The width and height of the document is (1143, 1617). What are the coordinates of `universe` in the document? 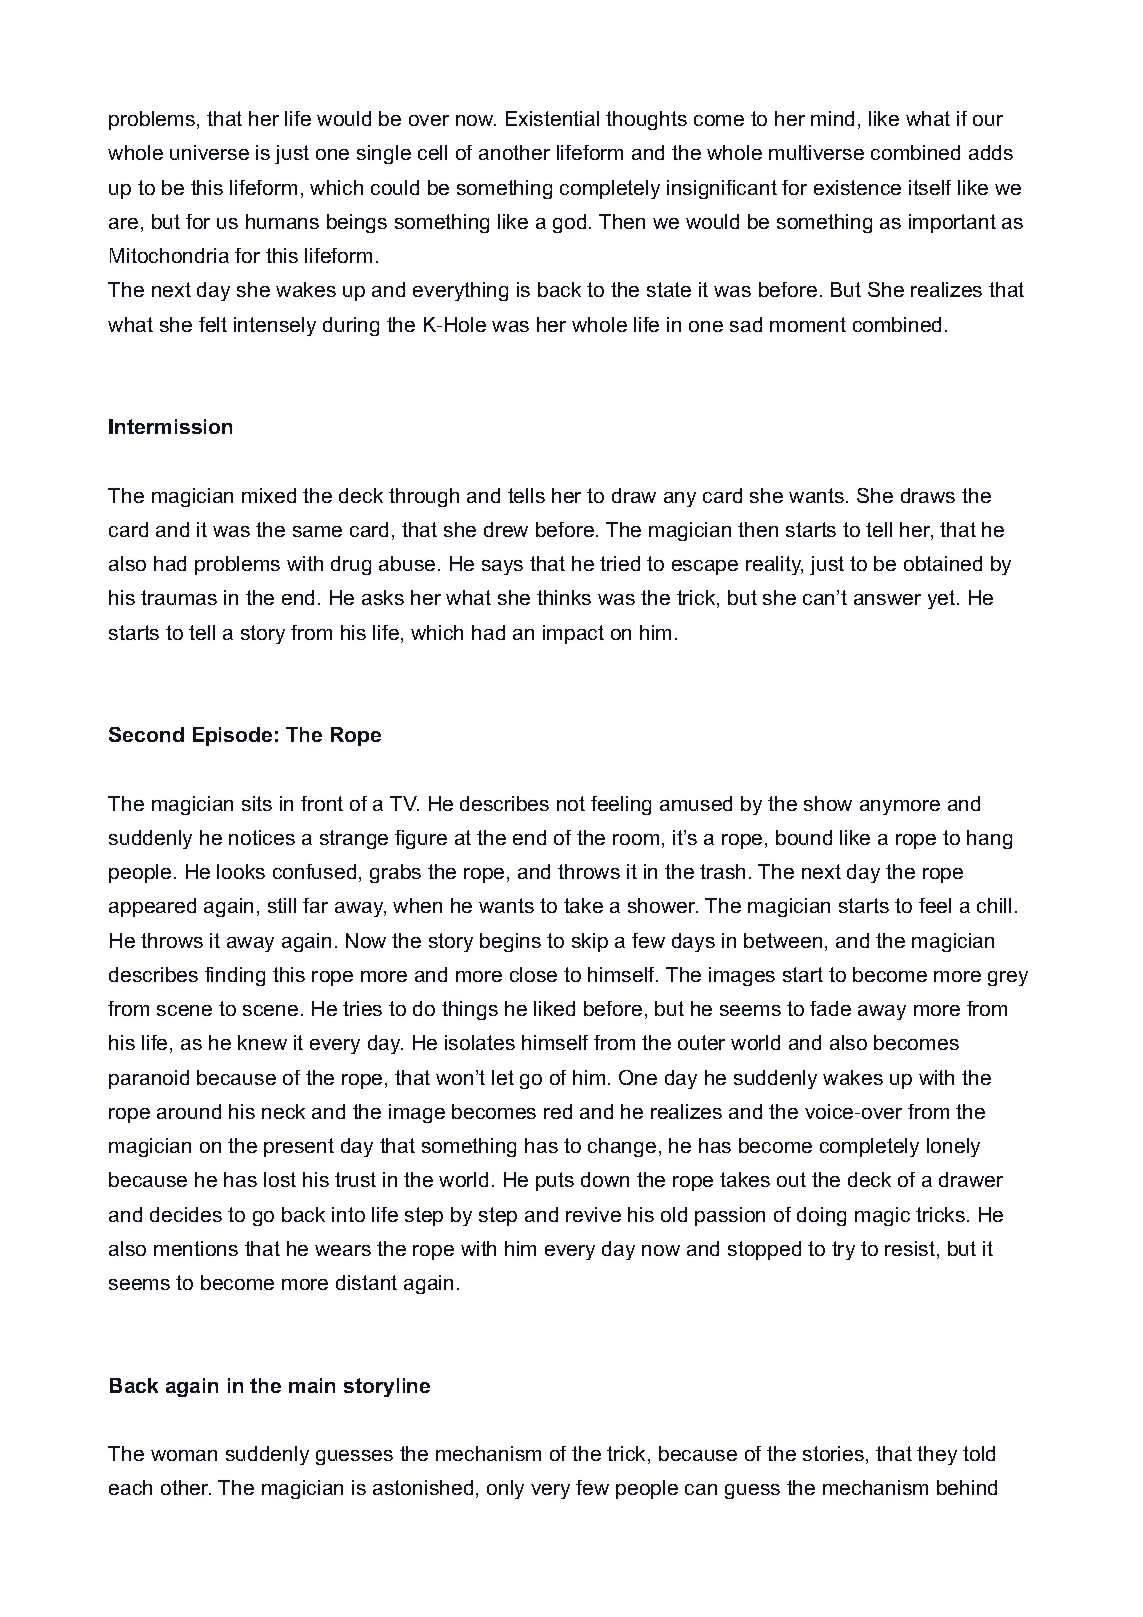 It's located at (209, 152).
